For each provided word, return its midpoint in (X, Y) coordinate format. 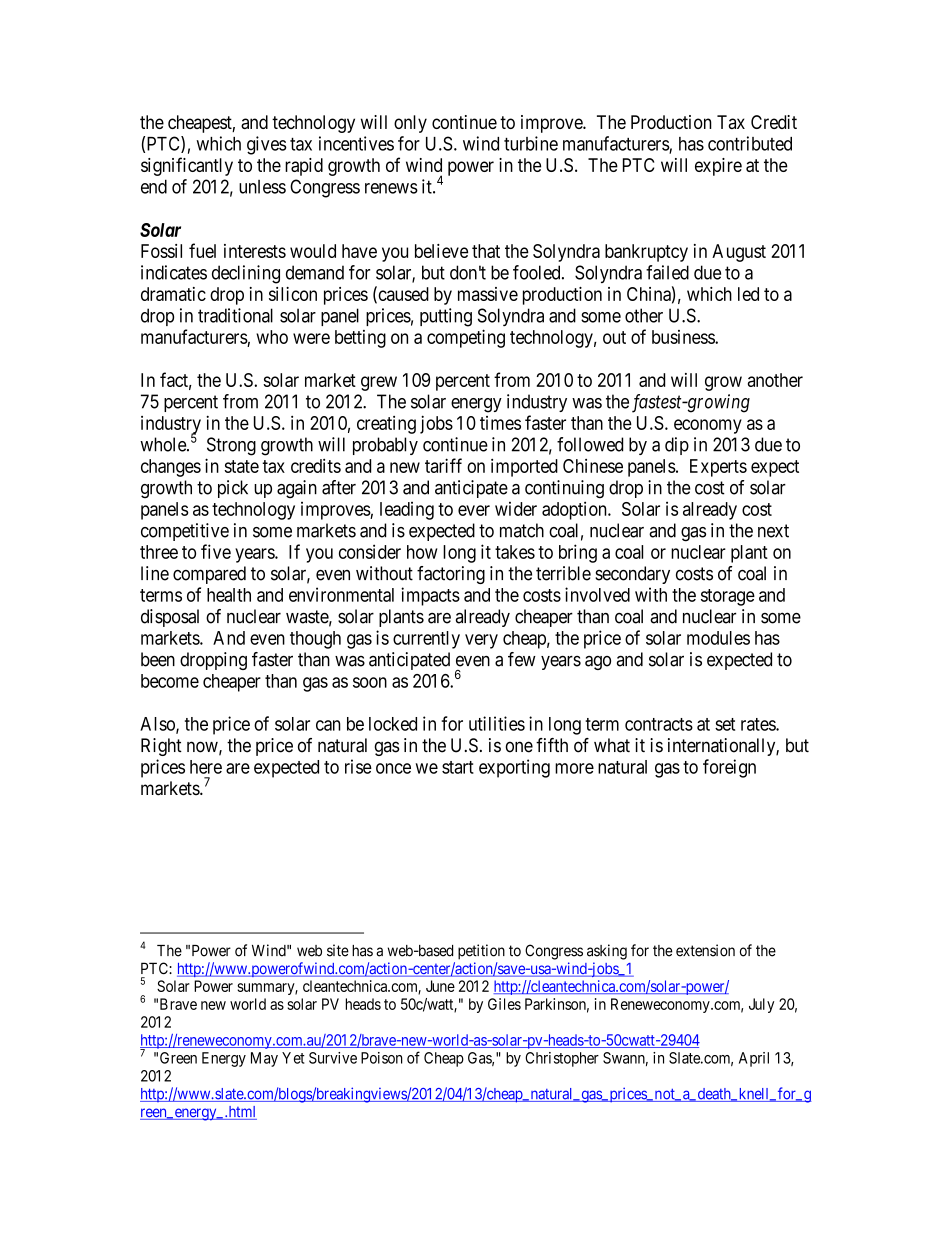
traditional (235, 315)
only (410, 124)
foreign (729, 768)
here (206, 767)
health (229, 595)
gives (267, 145)
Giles (504, 1004)
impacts (430, 596)
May (264, 1059)
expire (718, 167)
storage (728, 597)
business (684, 337)
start (458, 767)
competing (466, 338)
